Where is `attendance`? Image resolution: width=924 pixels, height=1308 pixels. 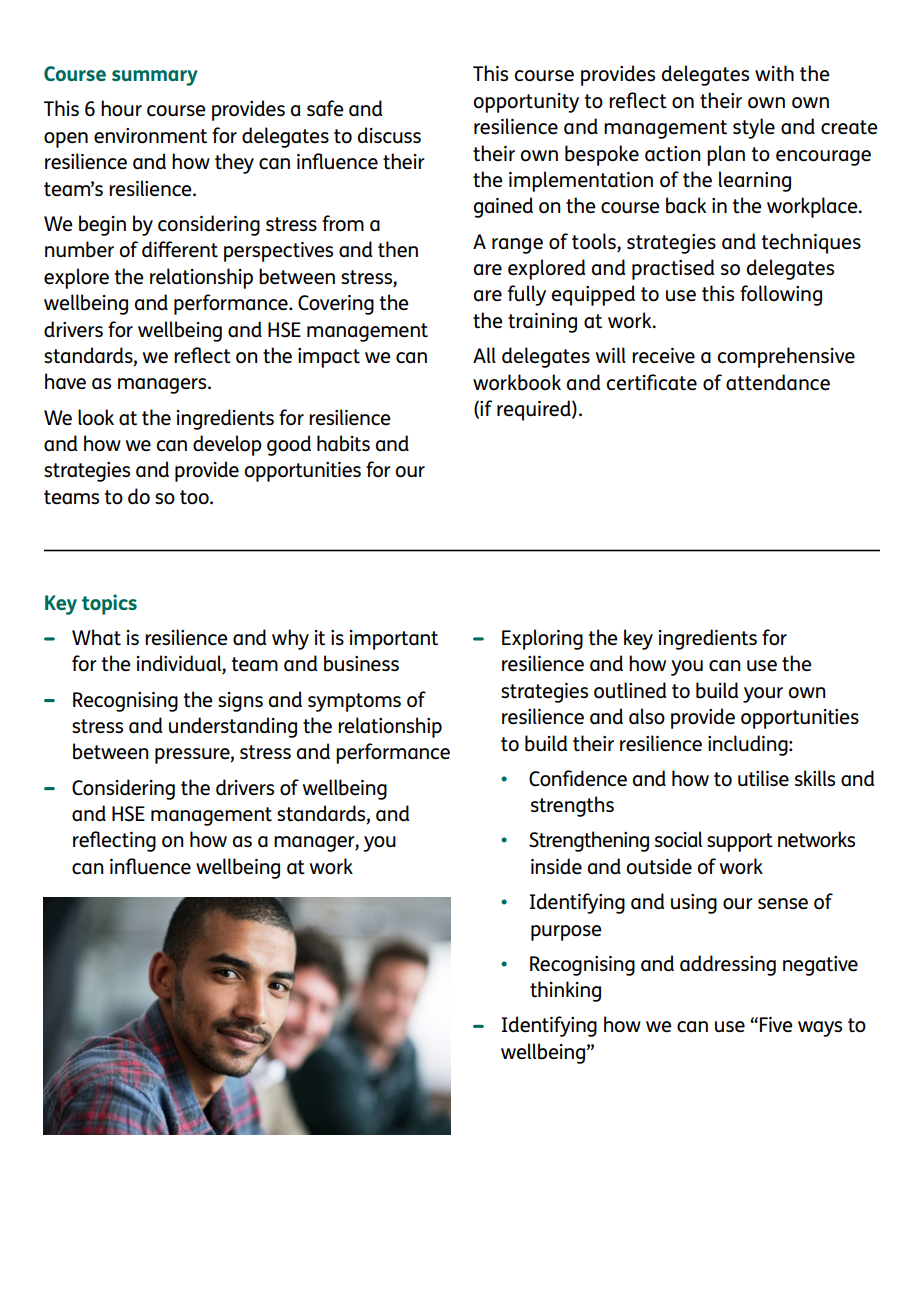
attendance is located at coordinates (778, 382).
